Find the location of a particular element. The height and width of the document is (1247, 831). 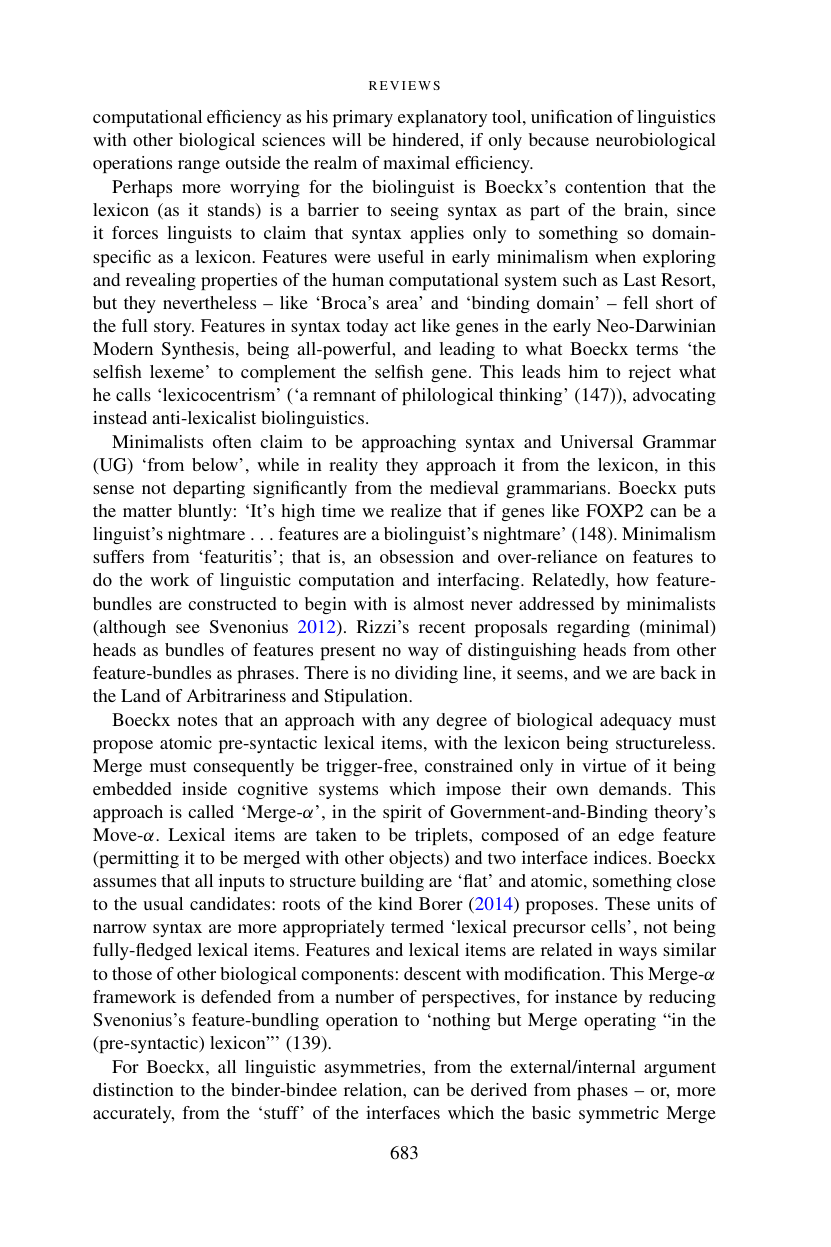

These is located at coordinates (627, 903).
